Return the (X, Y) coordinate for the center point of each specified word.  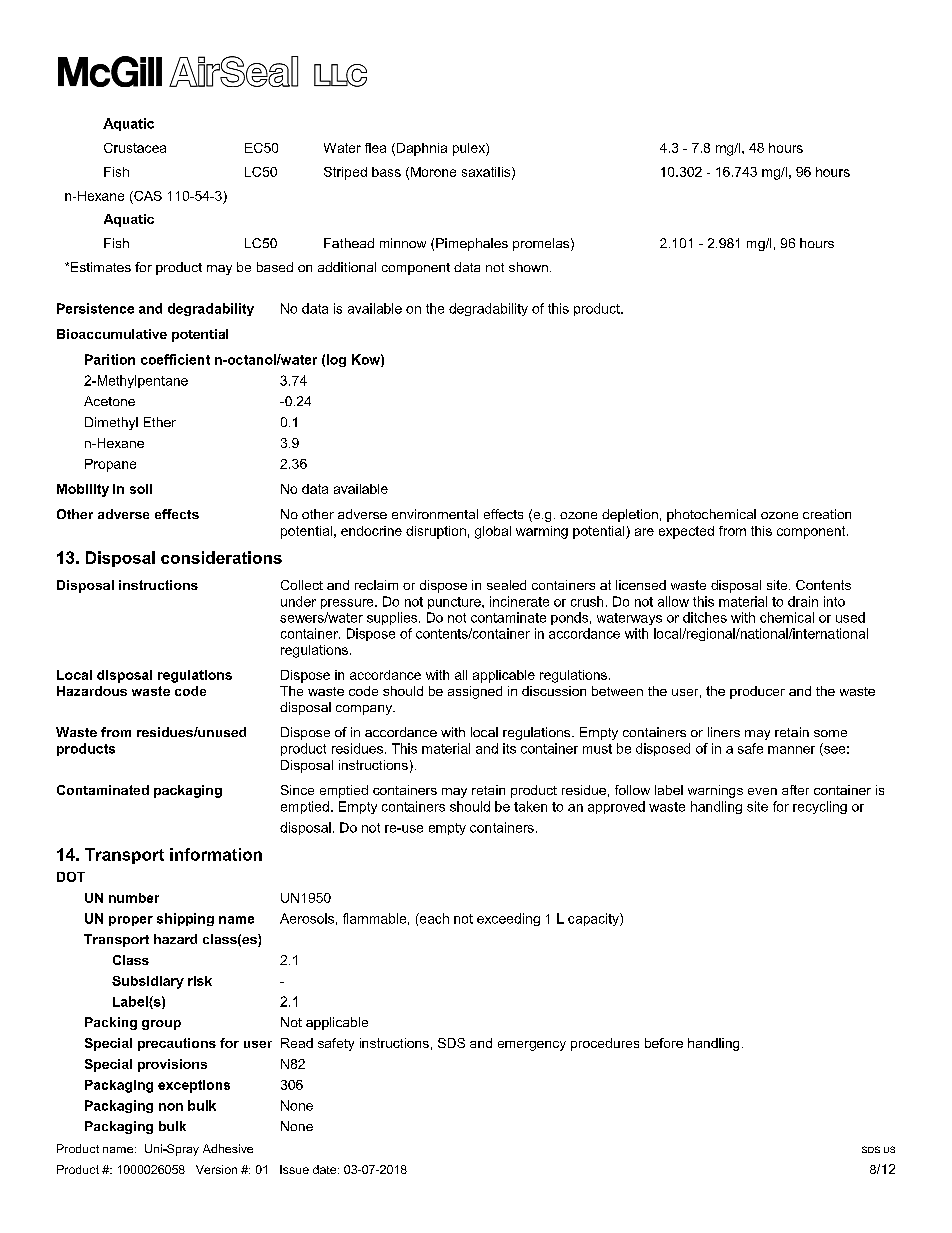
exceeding (508, 919)
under (298, 601)
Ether (160, 422)
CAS (147, 196)
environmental (435, 514)
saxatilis (487, 173)
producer (757, 692)
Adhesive (228, 1148)
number (134, 898)
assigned (475, 692)
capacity (594, 919)
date (326, 1169)
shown (528, 267)
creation (827, 514)
